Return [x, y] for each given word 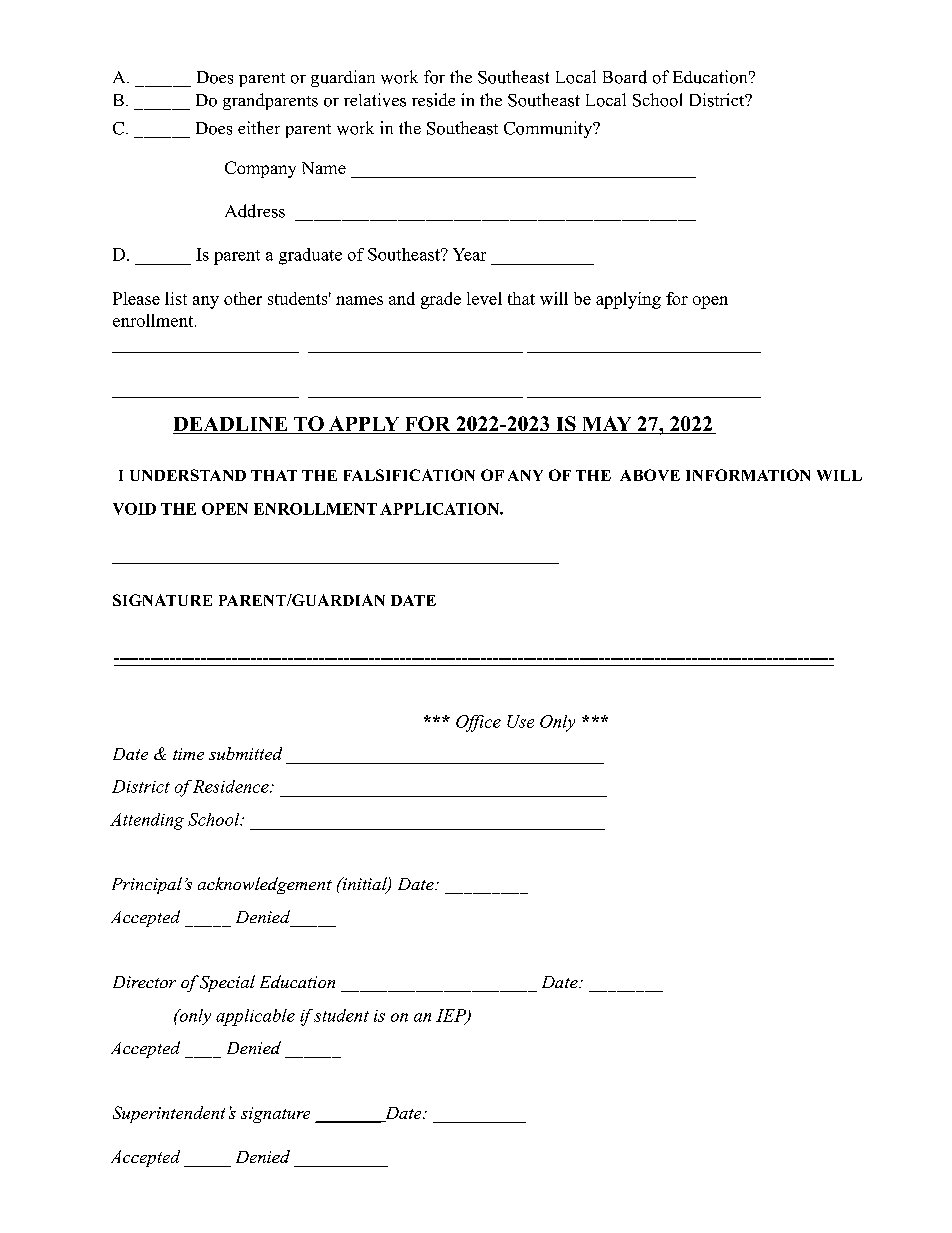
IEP [452, 1016]
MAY [607, 423]
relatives [375, 100]
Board [625, 77]
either [259, 127]
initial [364, 885]
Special [227, 983]
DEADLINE [231, 425]
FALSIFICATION [409, 475]
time [188, 754]
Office [478, 723]
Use [520, 721]
